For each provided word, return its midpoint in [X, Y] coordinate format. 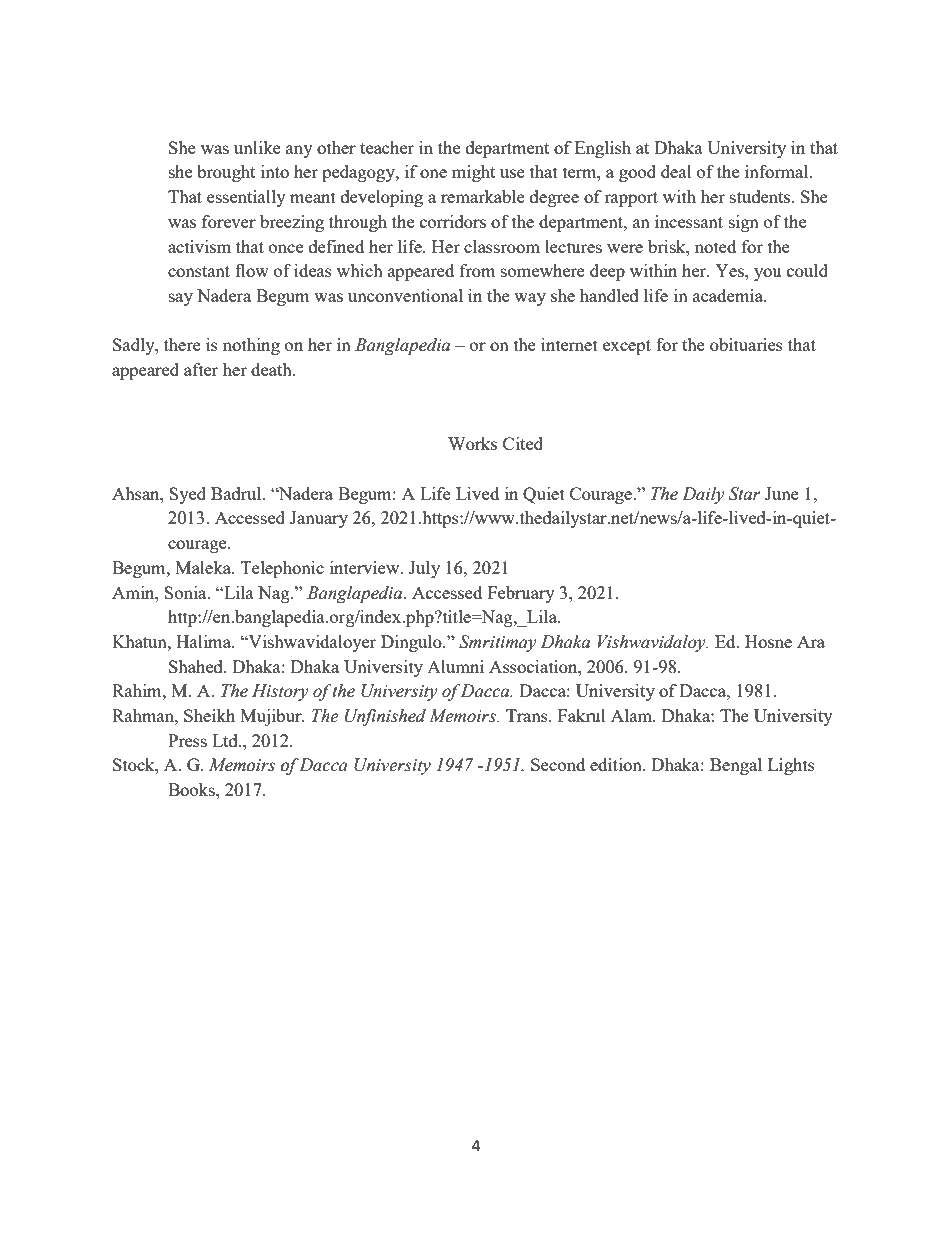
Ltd [226, 740]
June [782, 493]
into [275, 171]
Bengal [736, 766]
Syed [187, 495]
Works [472, 443]
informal [778, 171]
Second [558, 764]
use [512, 173]
